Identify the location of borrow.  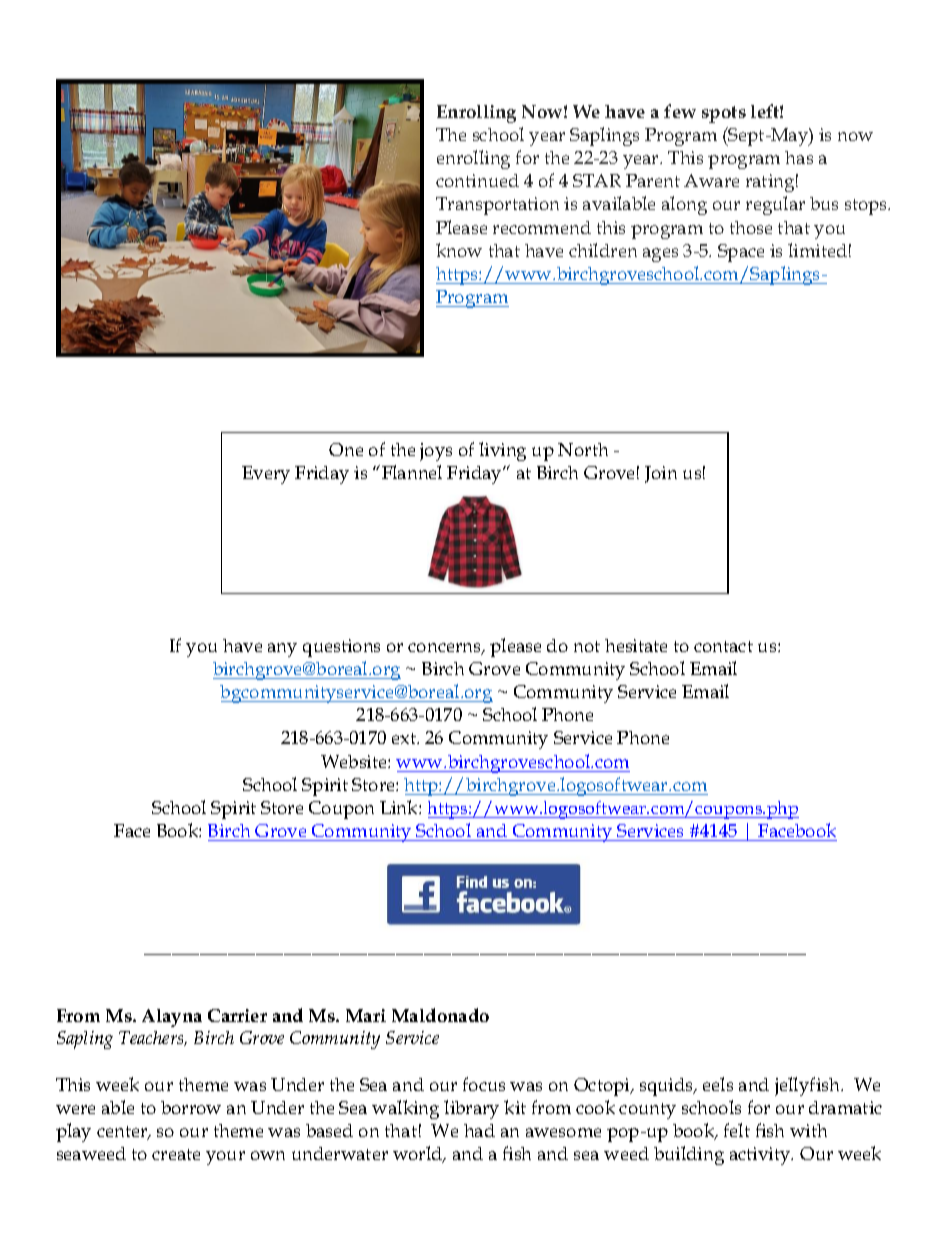
(191, 1107).
